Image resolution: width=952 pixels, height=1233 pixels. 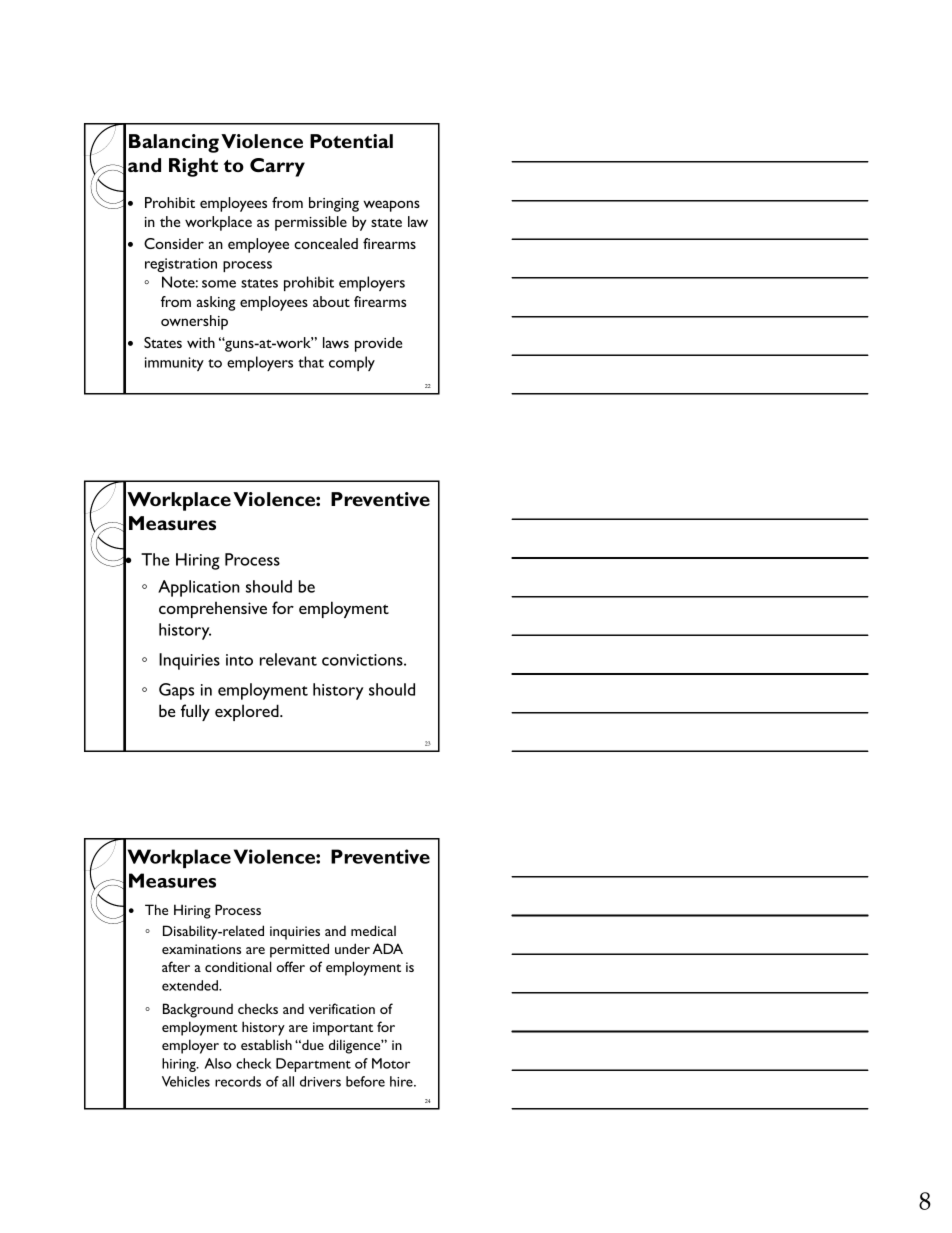 What do you see at coordinates (352, 363) in the screenshot?
I see `comply` at bounding box center [352, 363].
